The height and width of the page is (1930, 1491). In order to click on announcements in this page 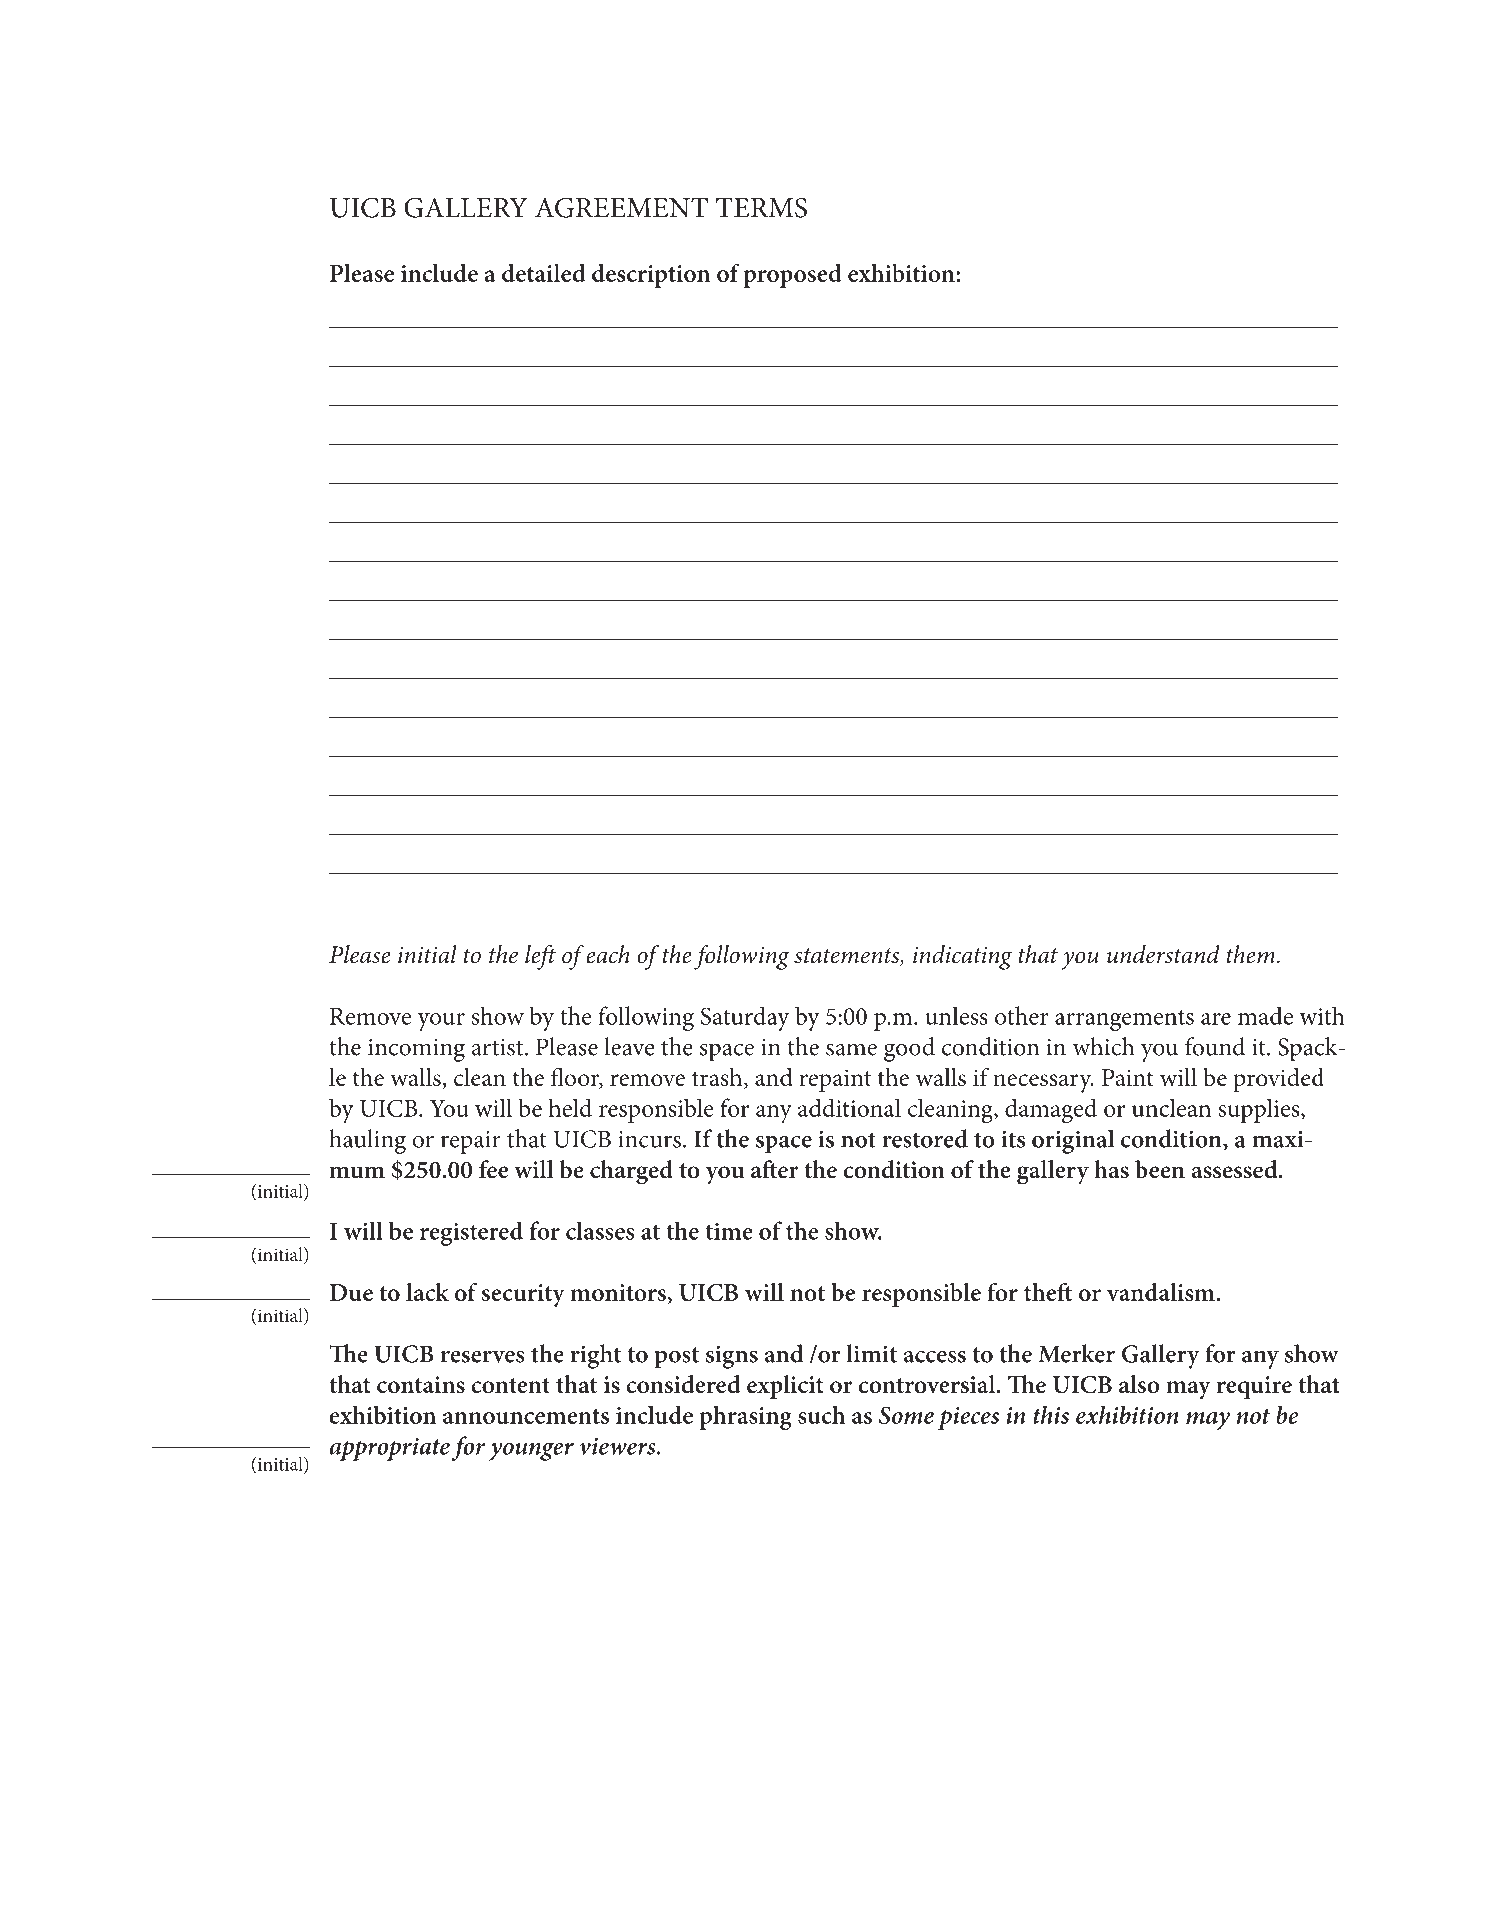, I will do `click(526, 1416)`.
